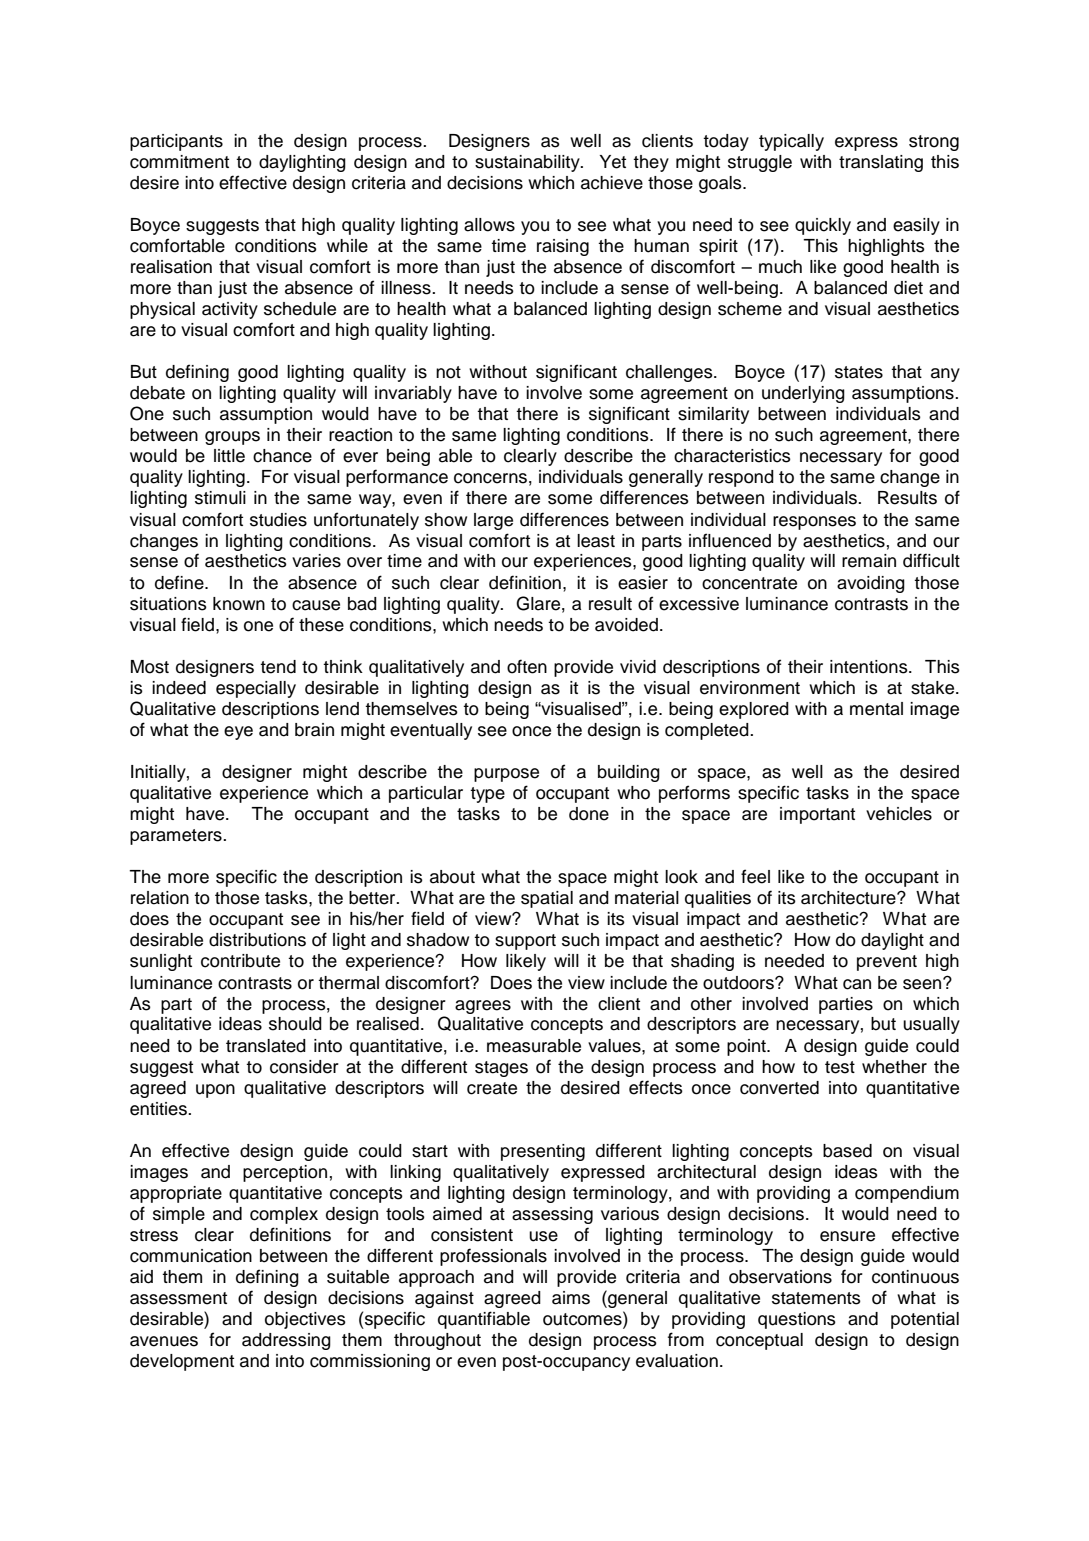 This screenshot has height=1541, width=1089. What do you see at coordinates (816, 1298) in the screenshot?
I see `statements` at bounding box center [816, 1298].
